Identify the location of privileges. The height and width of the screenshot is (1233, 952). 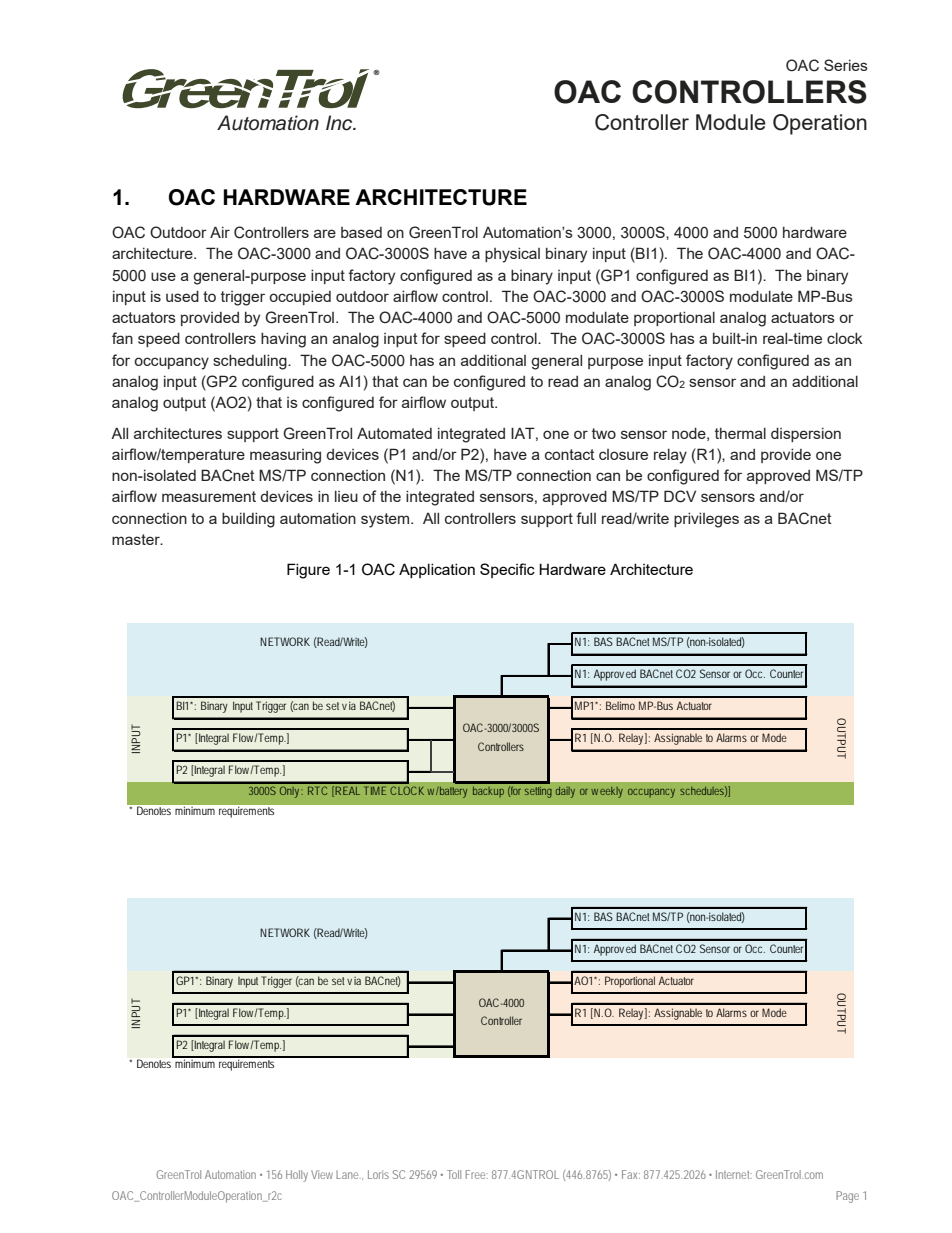
(706, 520).
